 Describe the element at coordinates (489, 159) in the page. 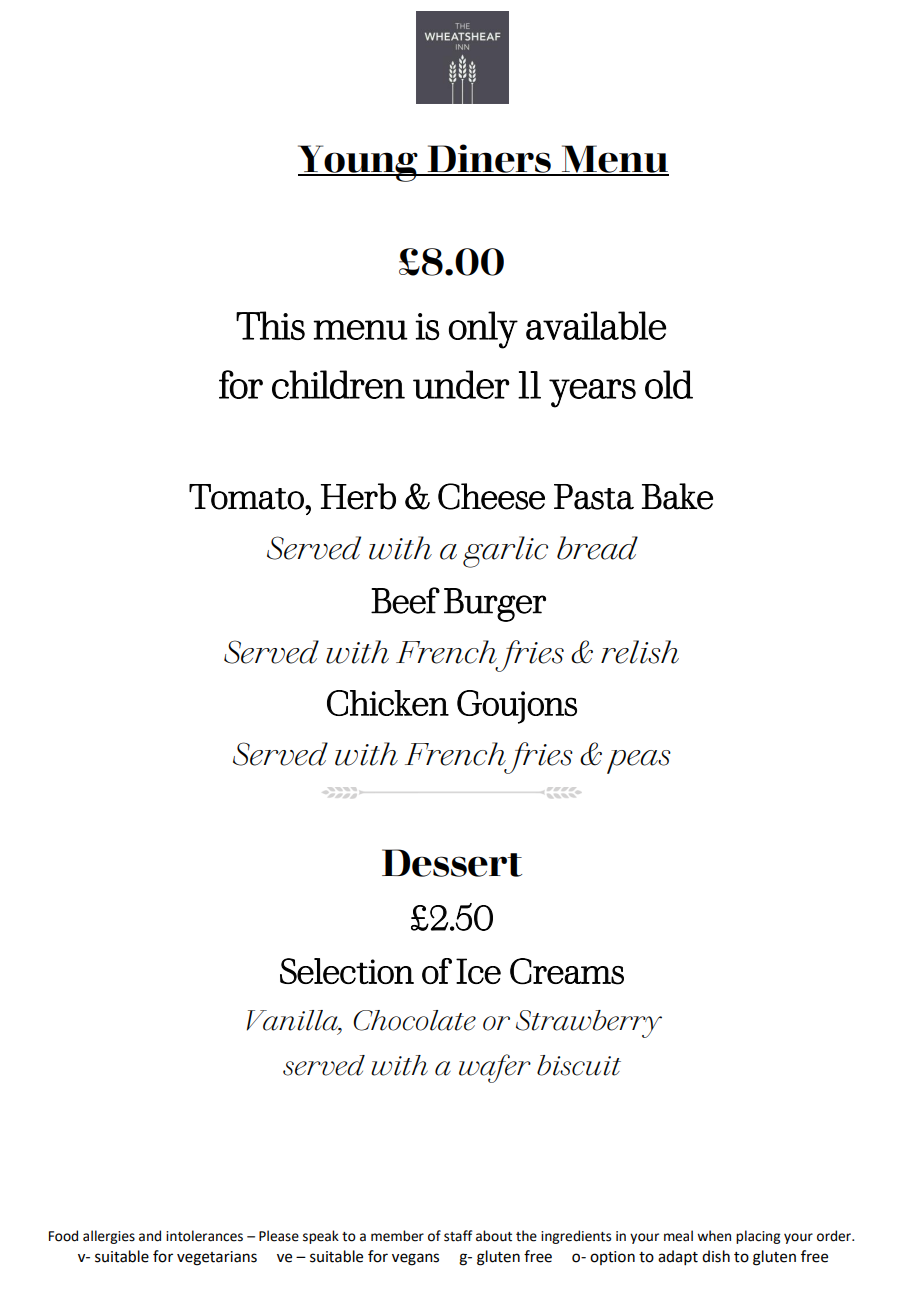

I see `Diners` at that location.
